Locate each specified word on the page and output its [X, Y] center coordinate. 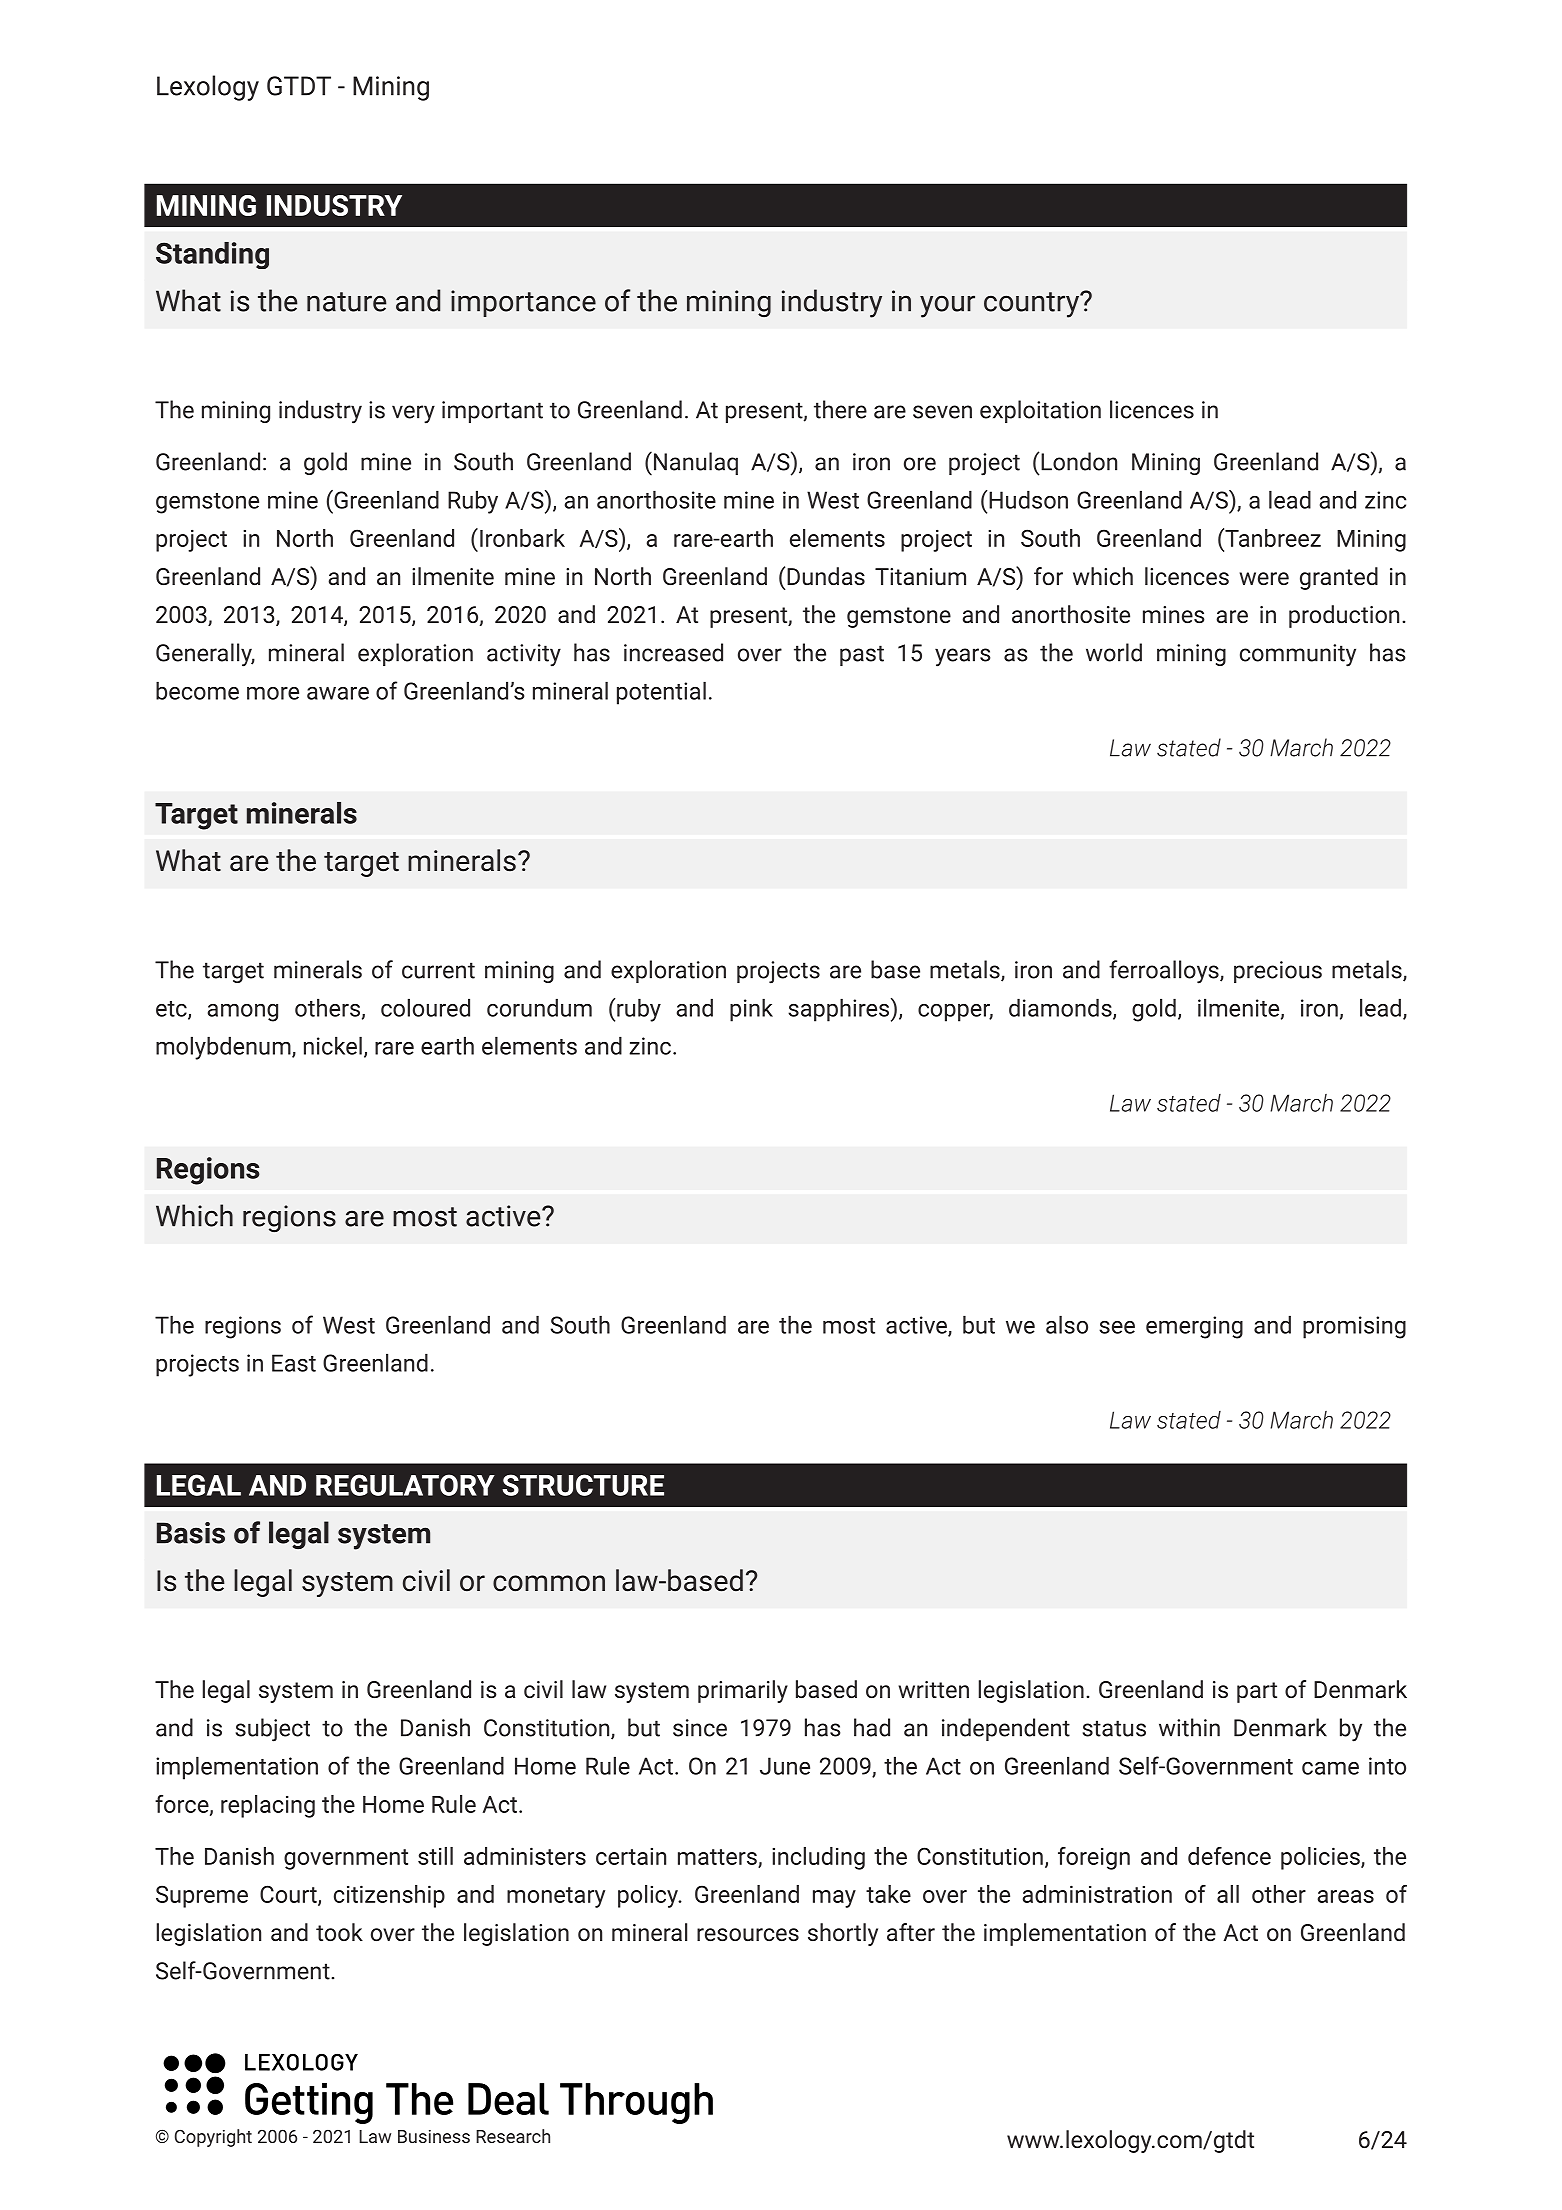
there [840, 409]
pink [751, 1010]
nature [347, 302]
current [438, 970]
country [1031, 305]
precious [1278, 972]
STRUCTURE [583, 1485]
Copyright [213, 2138]
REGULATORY [405, 1485]
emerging [1194, 1327]
